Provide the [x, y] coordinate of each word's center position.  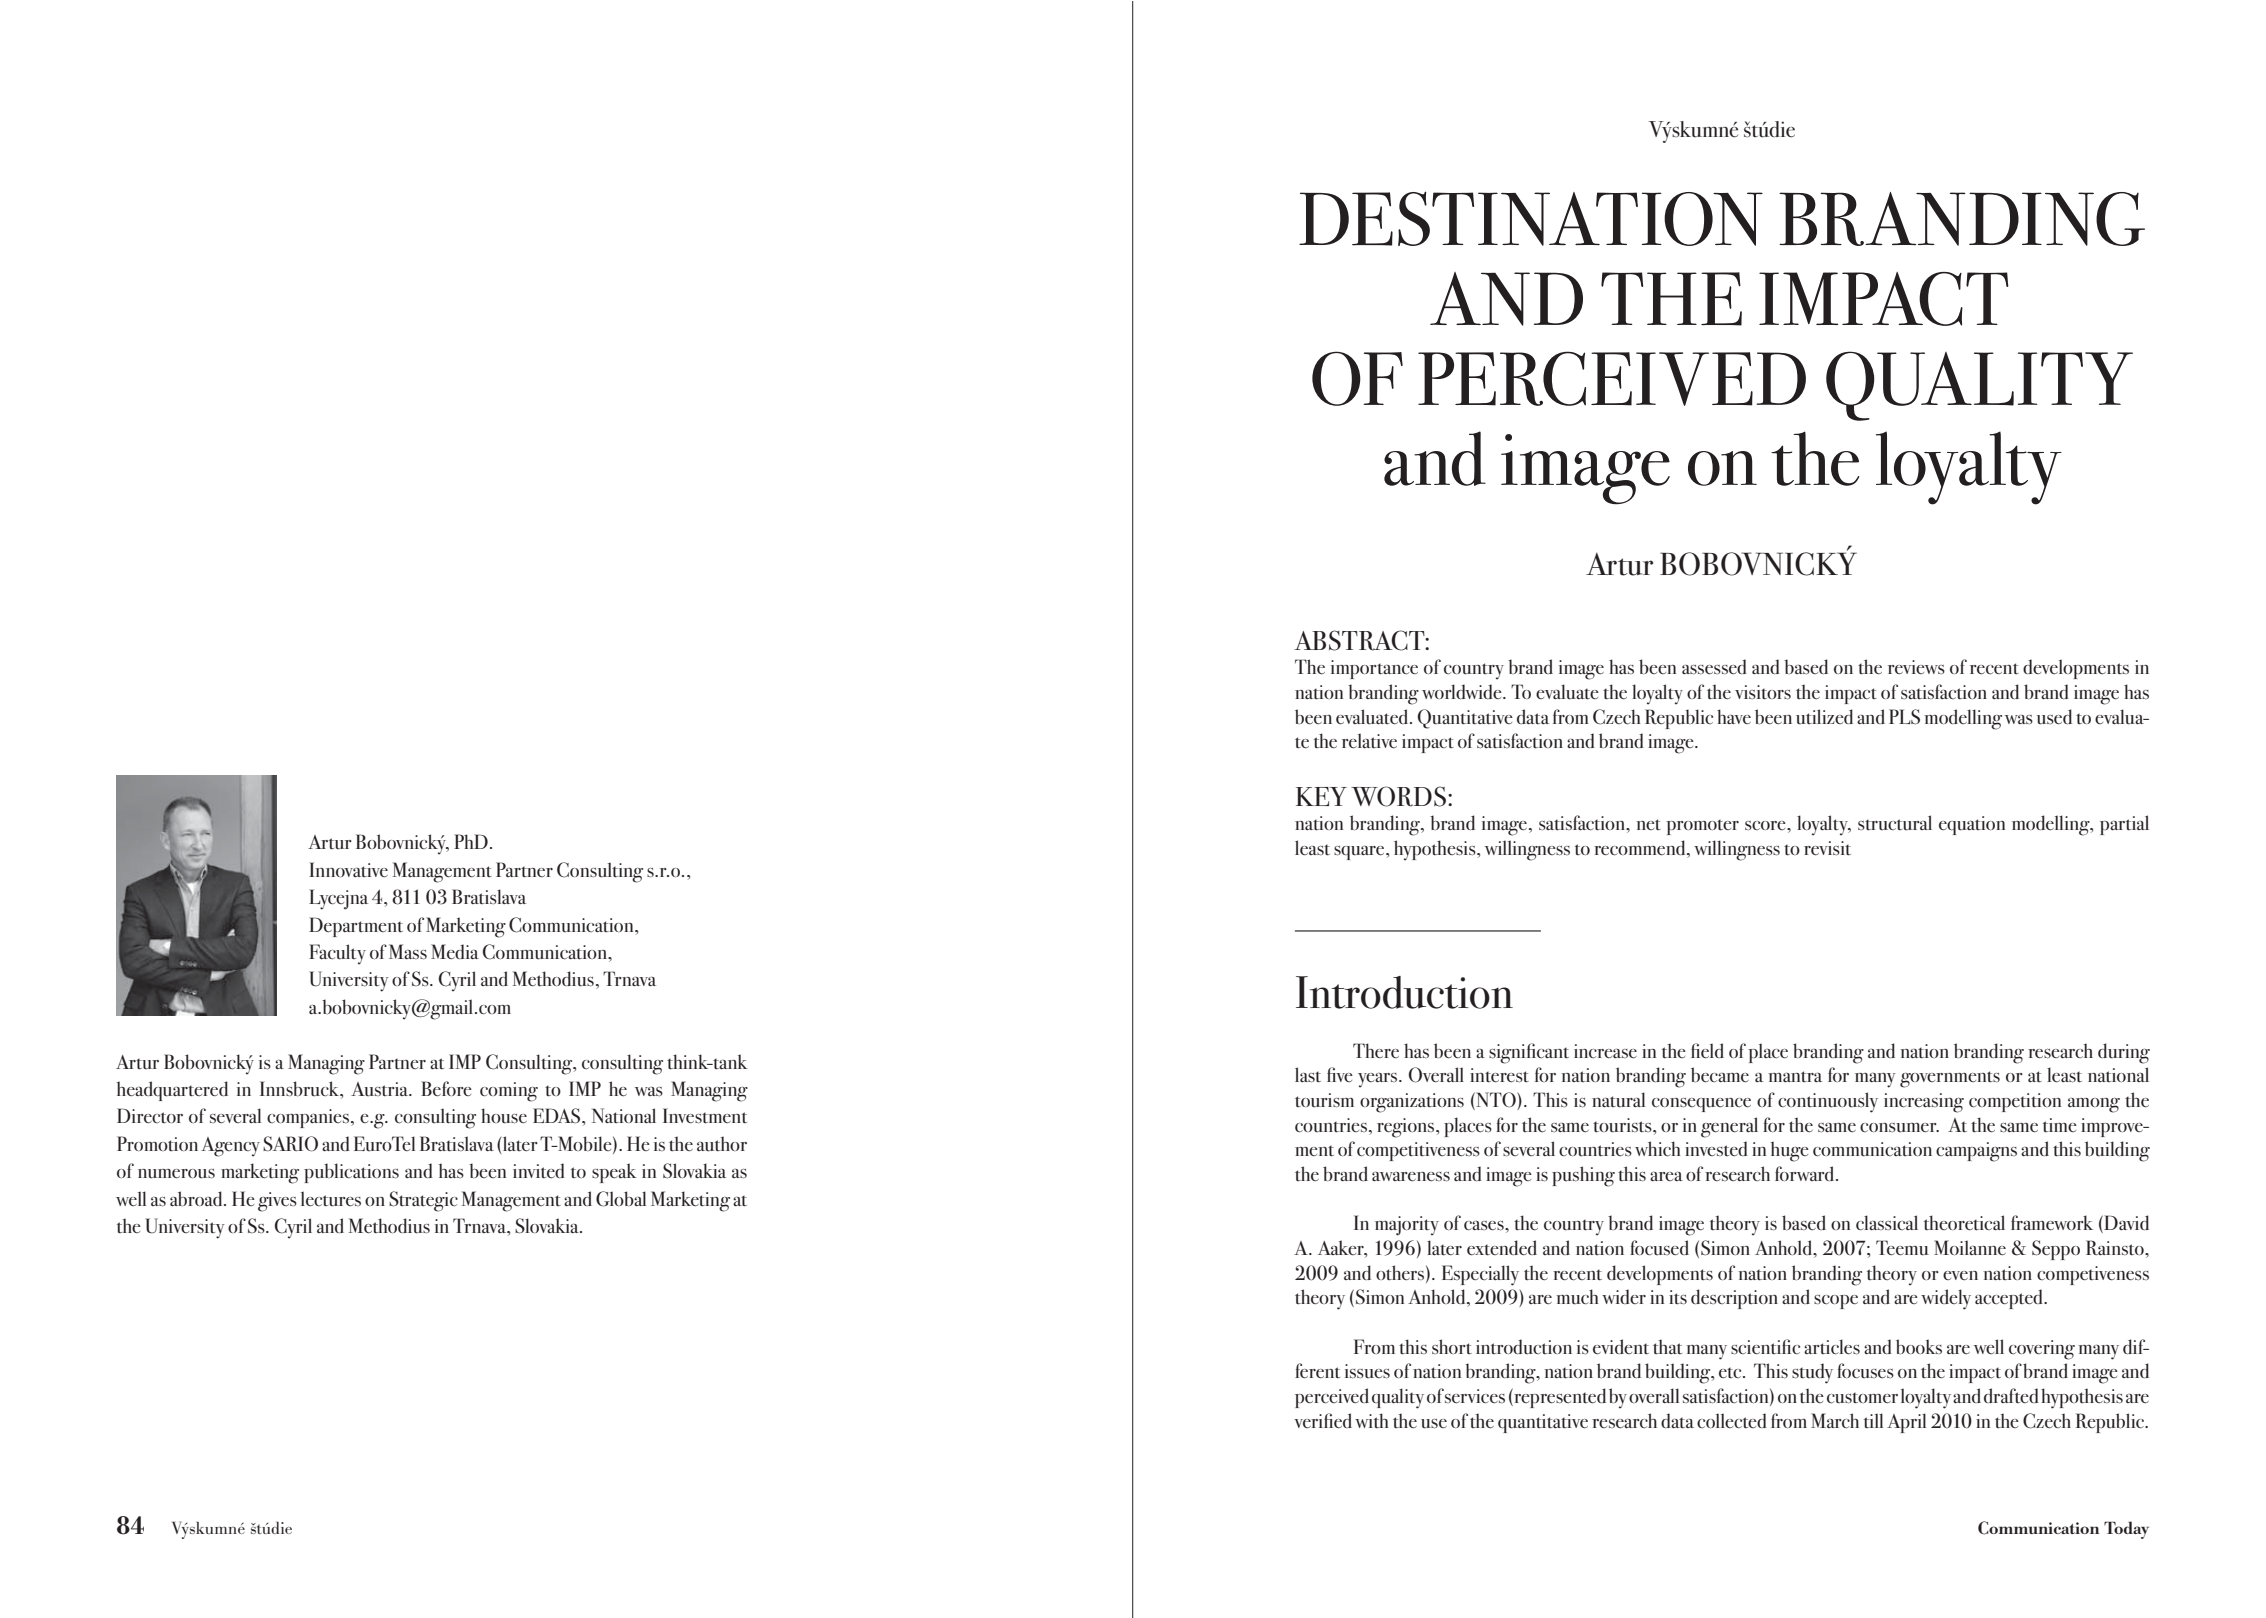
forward [1806, 1173]
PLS [1904, 717]
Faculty [337, 954]
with [1372, 1420]
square [1360, 853]
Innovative [348, 870]
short [1452, 1347]
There [1376, 1051]
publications [351, 1173]
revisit [1827, 848]
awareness [1411, 1177]
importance [1374, 669]
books [1919, 1347]
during [2124, 1053]
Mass [408, 952]
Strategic [423, 1201]
